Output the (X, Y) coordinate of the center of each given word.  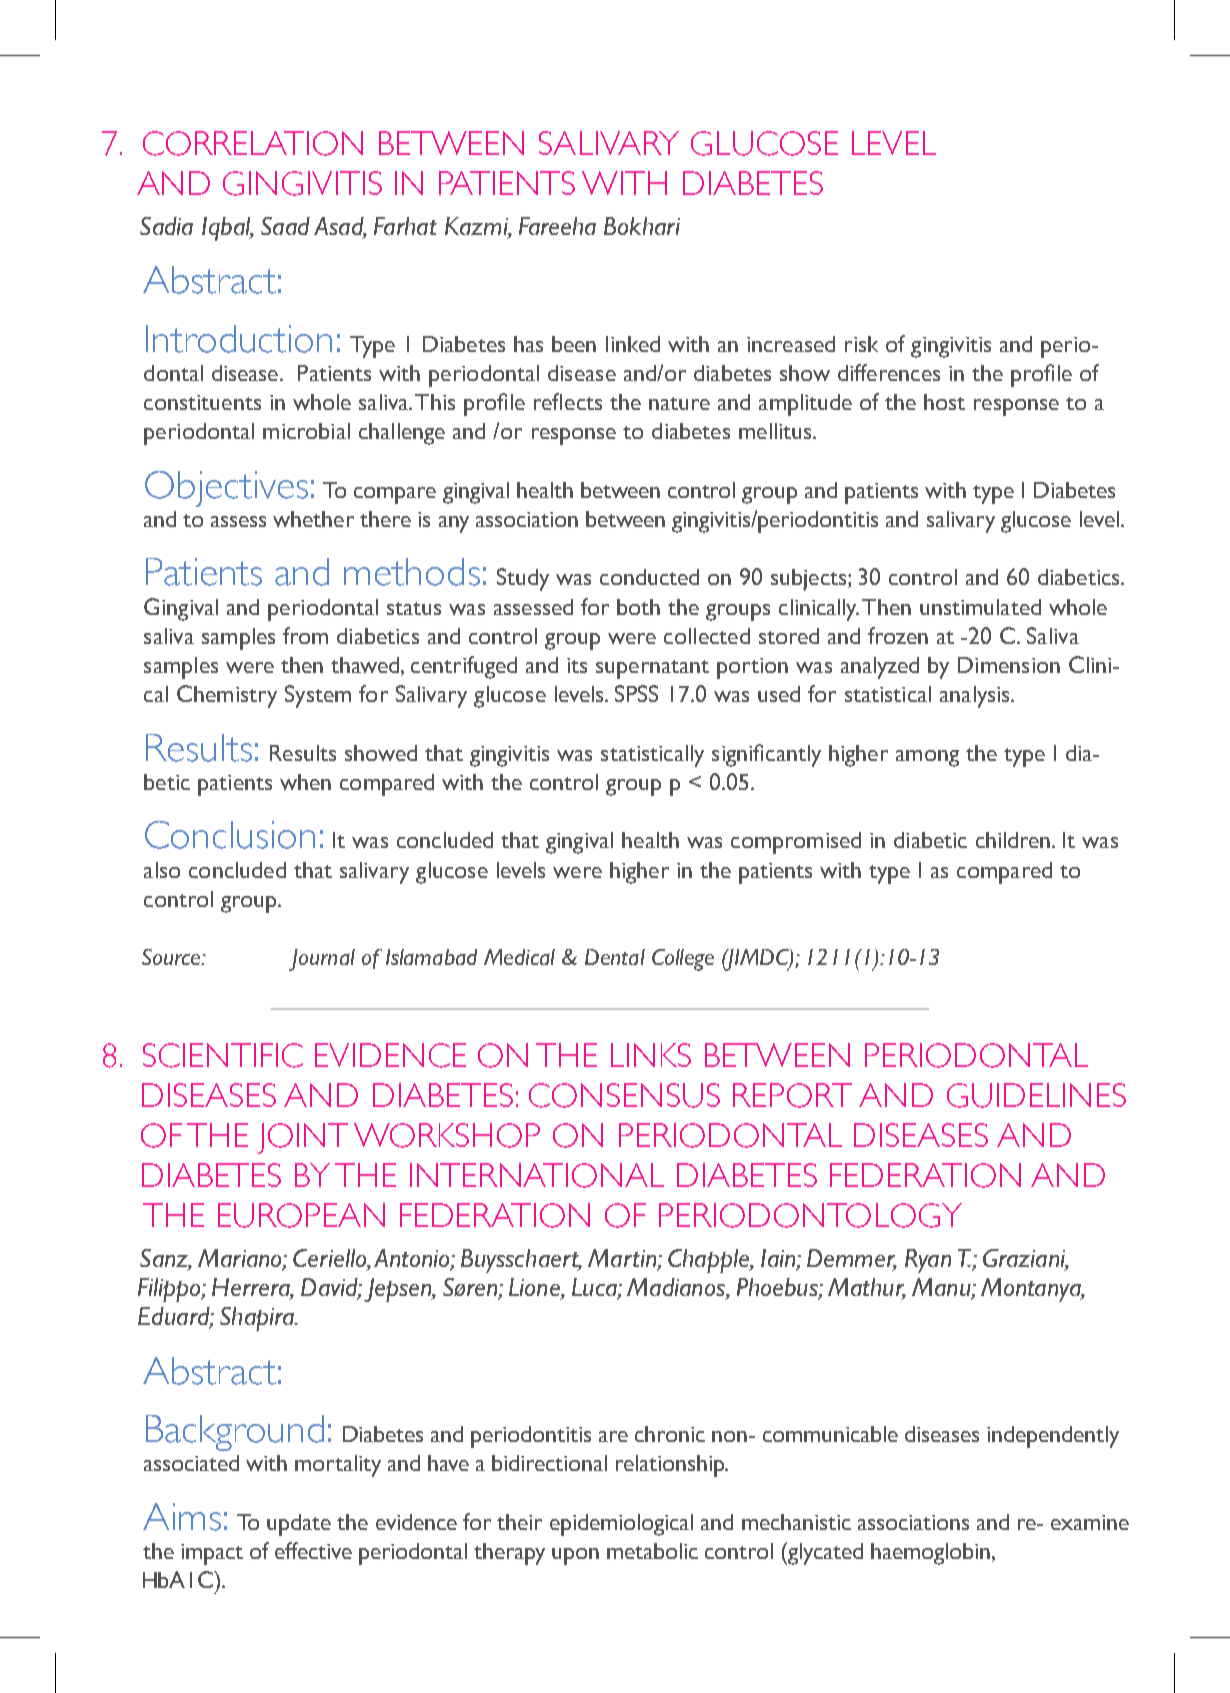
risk (861, 344)
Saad (285, 226)
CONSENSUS (624, 1095)
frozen (898, 635)
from (305, 635)
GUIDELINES (1036, 1095)
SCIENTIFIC (223, 1055)
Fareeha (557, 226)
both (638, 607)
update (299, 1525)
